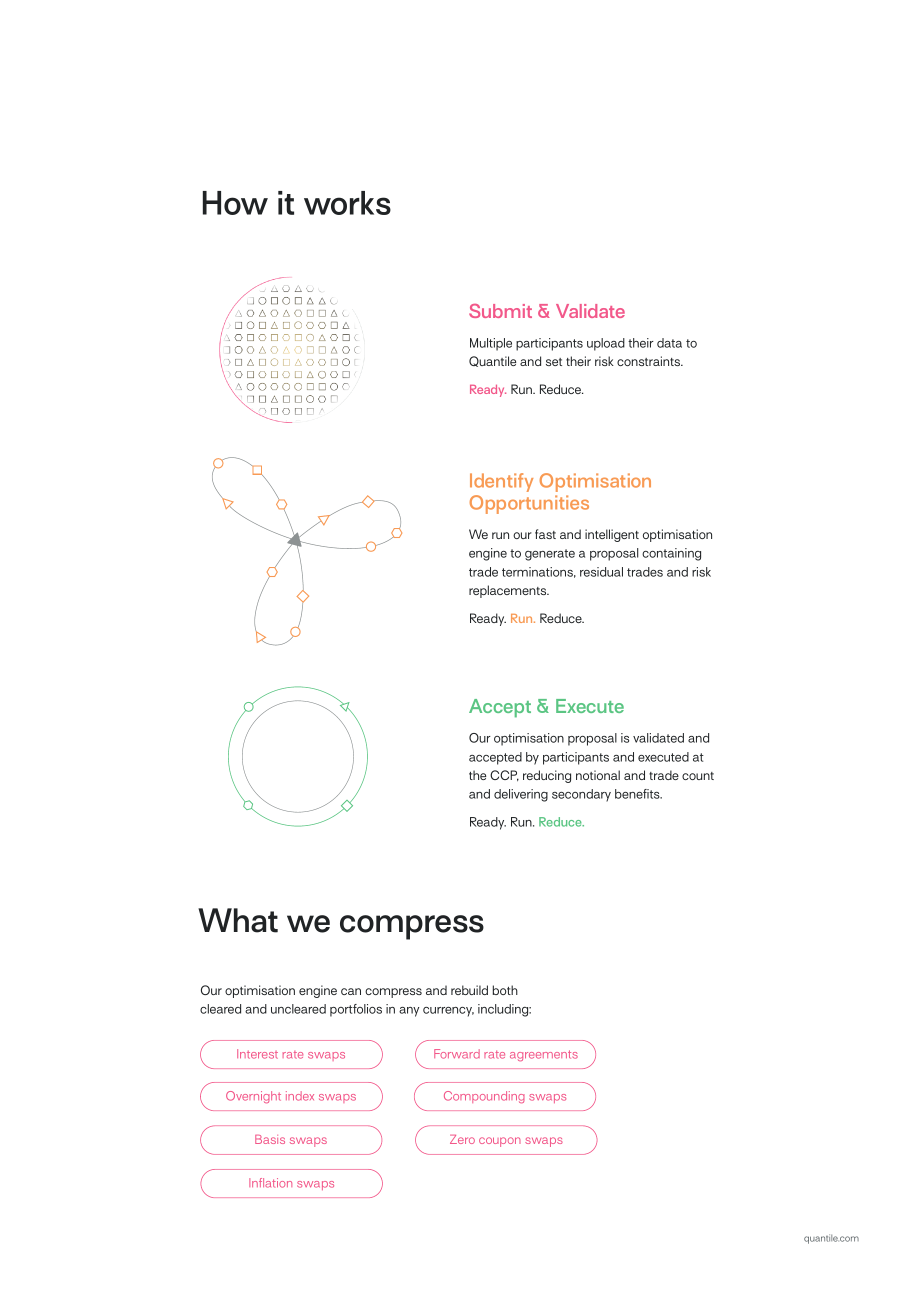 The width and height of the image is (924, 1308). Describe the element at coordinates (501, 482) in the image. I see `Identify` at that location.
